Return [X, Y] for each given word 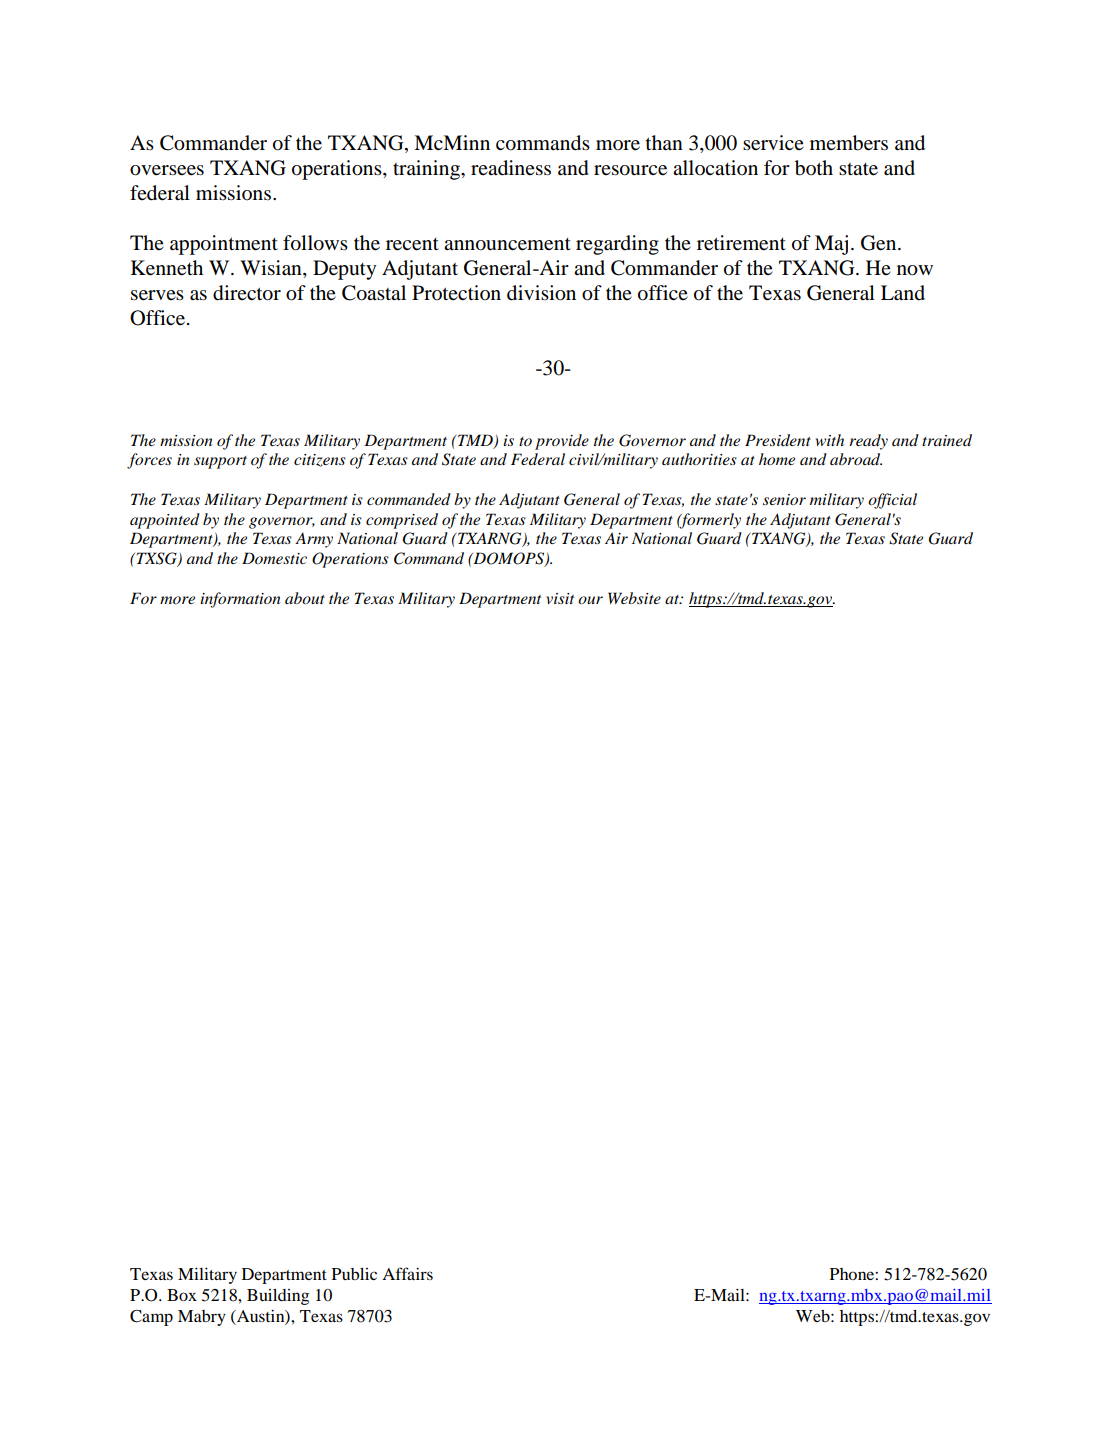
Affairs [407, 1273]
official [892, 501]
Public [354, 1274]
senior [784, 499]
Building [278, 1297]
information [240, 600]
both [814, 168]
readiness [511, 168]
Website [634, 598]
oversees [167, 170]
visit [560, 598]
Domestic [274, 558]
